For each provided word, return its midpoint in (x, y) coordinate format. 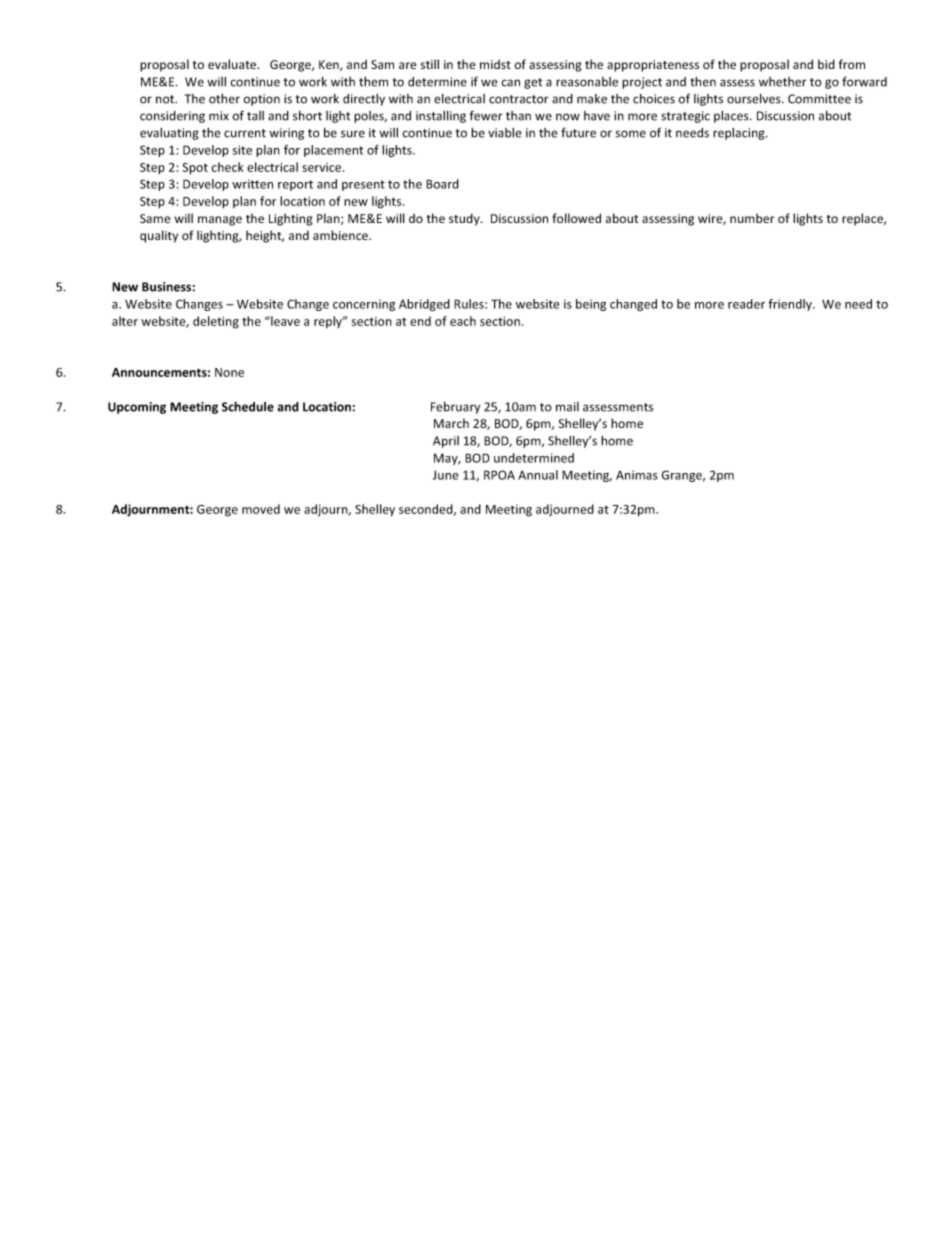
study (465, 219)
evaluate (233, 64)
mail (567, 407)
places (732, 117)
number (752, 218)
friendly (791, 305)
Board (442, 184)
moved (261, 509)
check (227, 167)
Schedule (248, 407)
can (511, 83)
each (463, 321)
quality (159, 236)
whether (783, 82)
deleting (216, 322)
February (455, 408)
